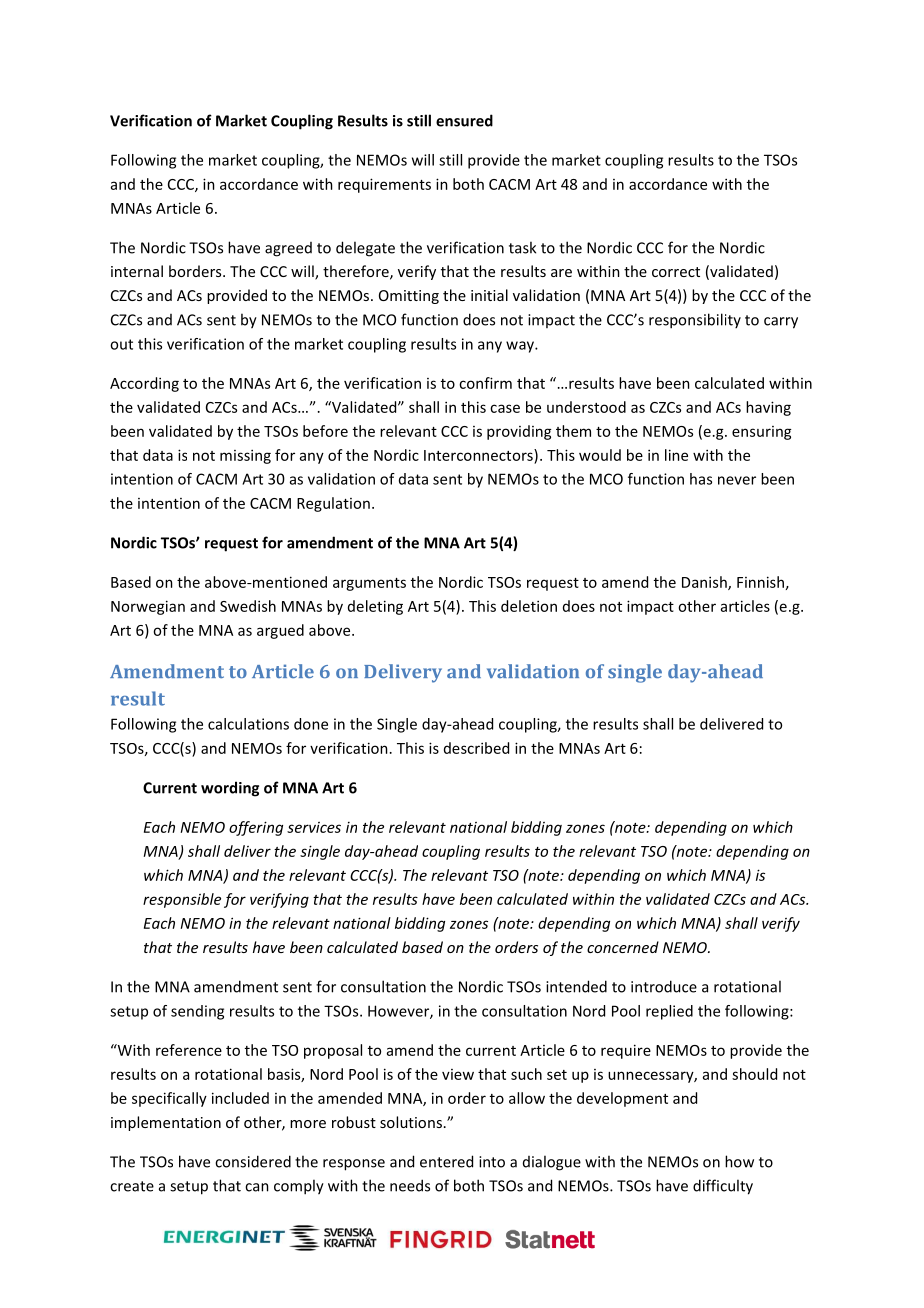 The image size is (924, 1308). What do you see at coordinates (676, 272) in the page?
I see `correct` at bounding box center [676, 272].
